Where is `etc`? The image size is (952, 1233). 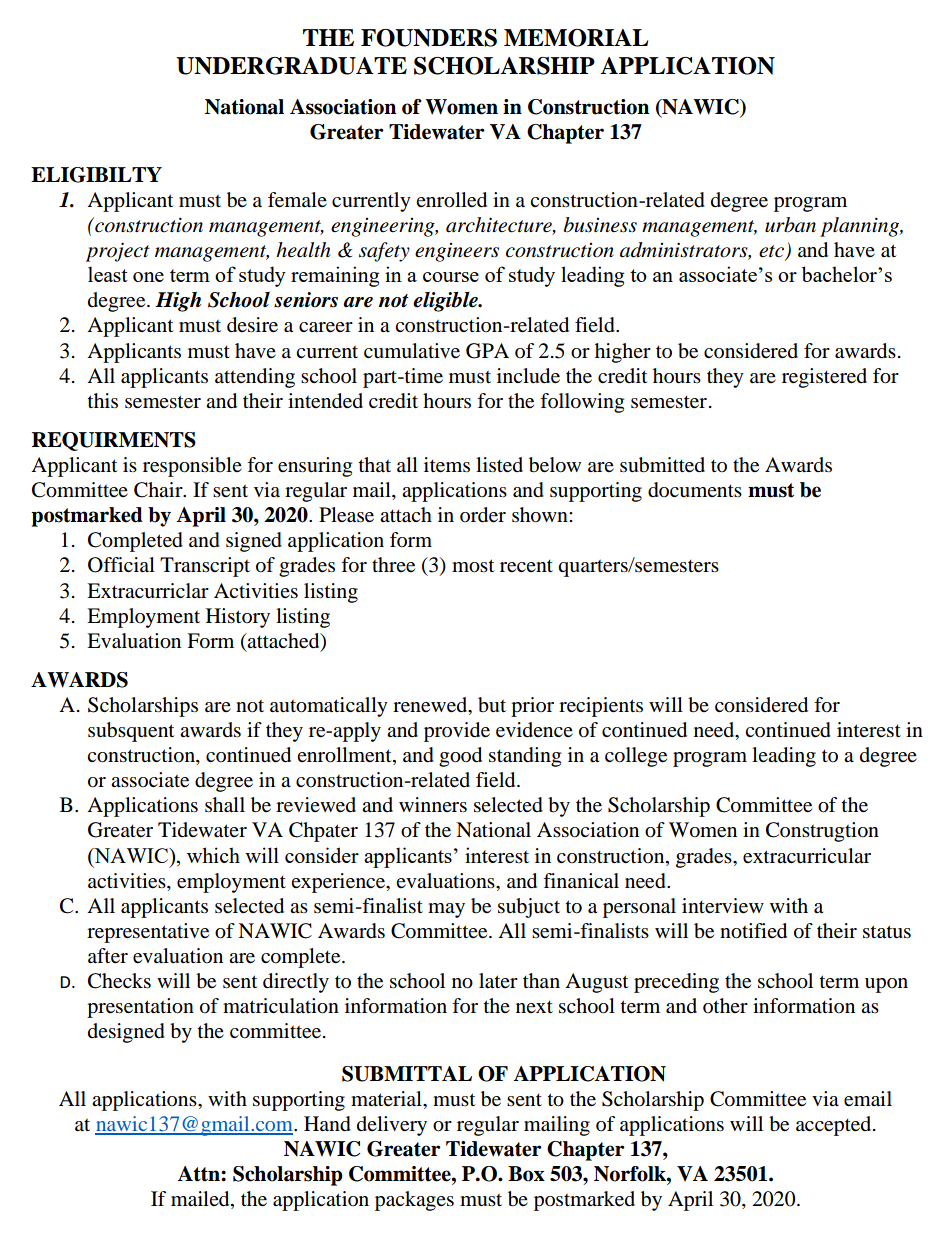
etc is located at coordinates (772, 252).
